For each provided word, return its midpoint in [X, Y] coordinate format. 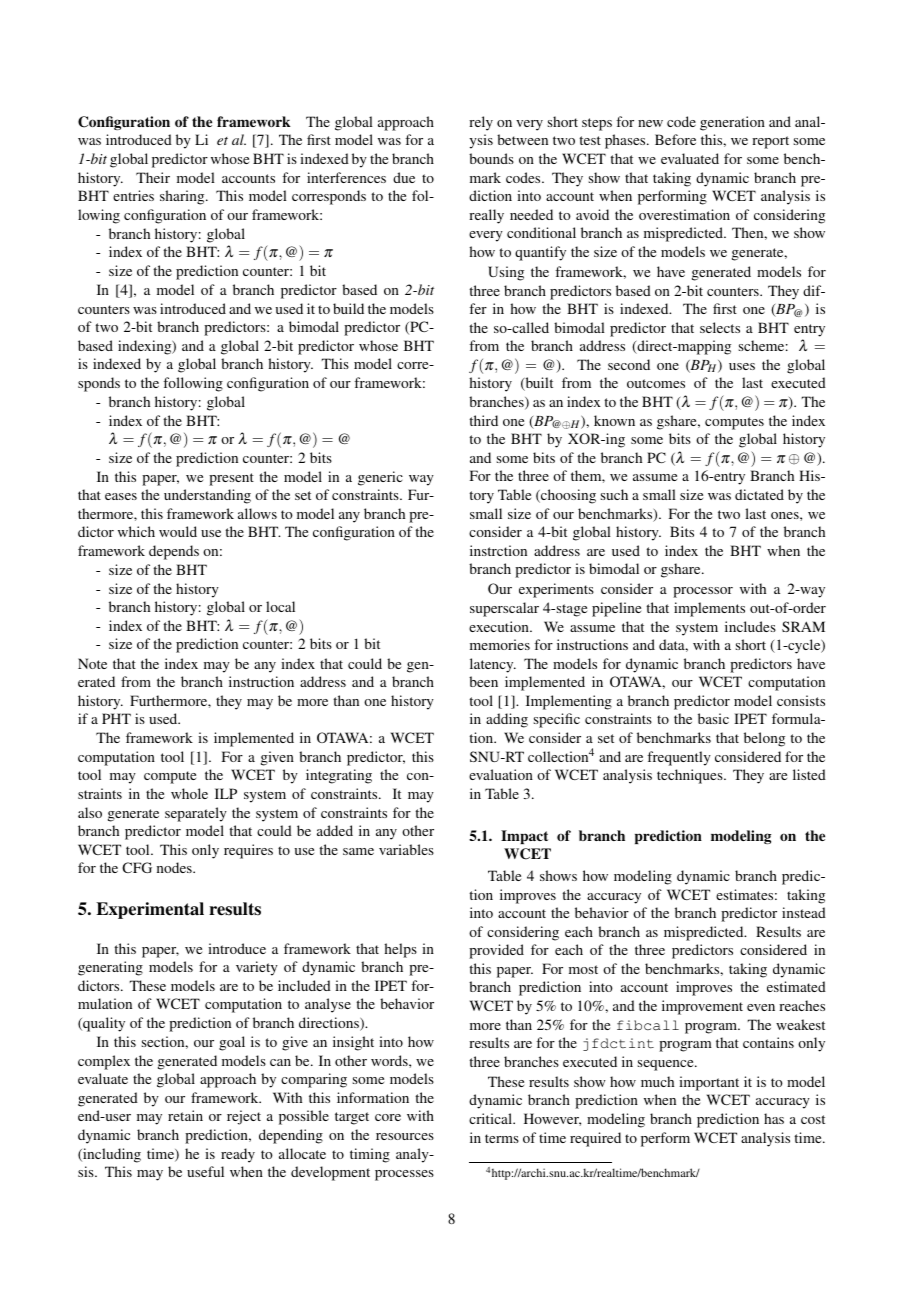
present [231, 479]
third [483, 420]
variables [406, 849]
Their [153, 177]
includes [750, 626]
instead [804, 912]
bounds [491, 158]
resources [405, 1136]
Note [92, 663]
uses [742, 366]
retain [185, 1115]
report [770, 142]
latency [493, 665]
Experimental [150, 910]
